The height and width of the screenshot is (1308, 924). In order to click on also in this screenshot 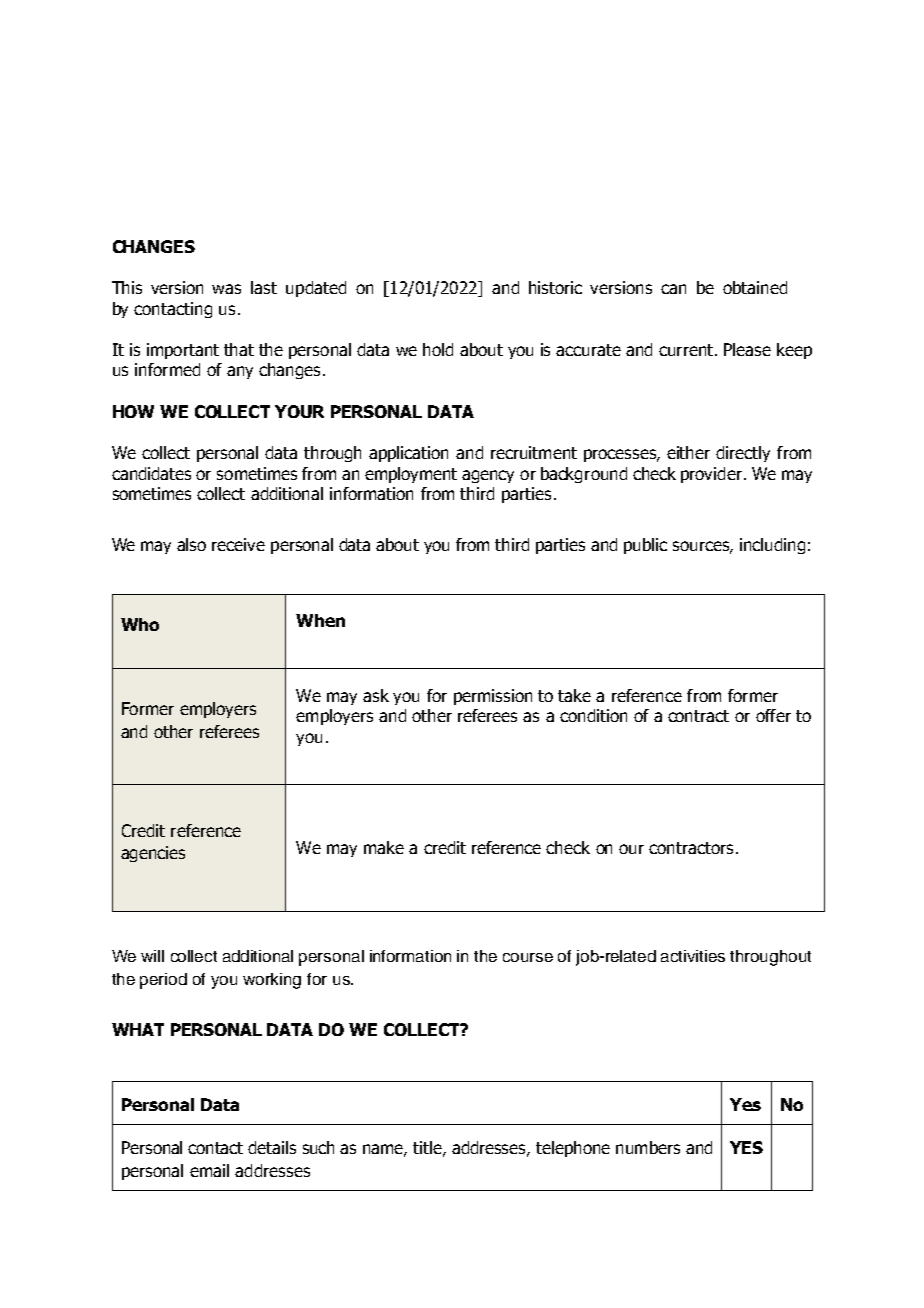, I will do `click(191, 544)`.
